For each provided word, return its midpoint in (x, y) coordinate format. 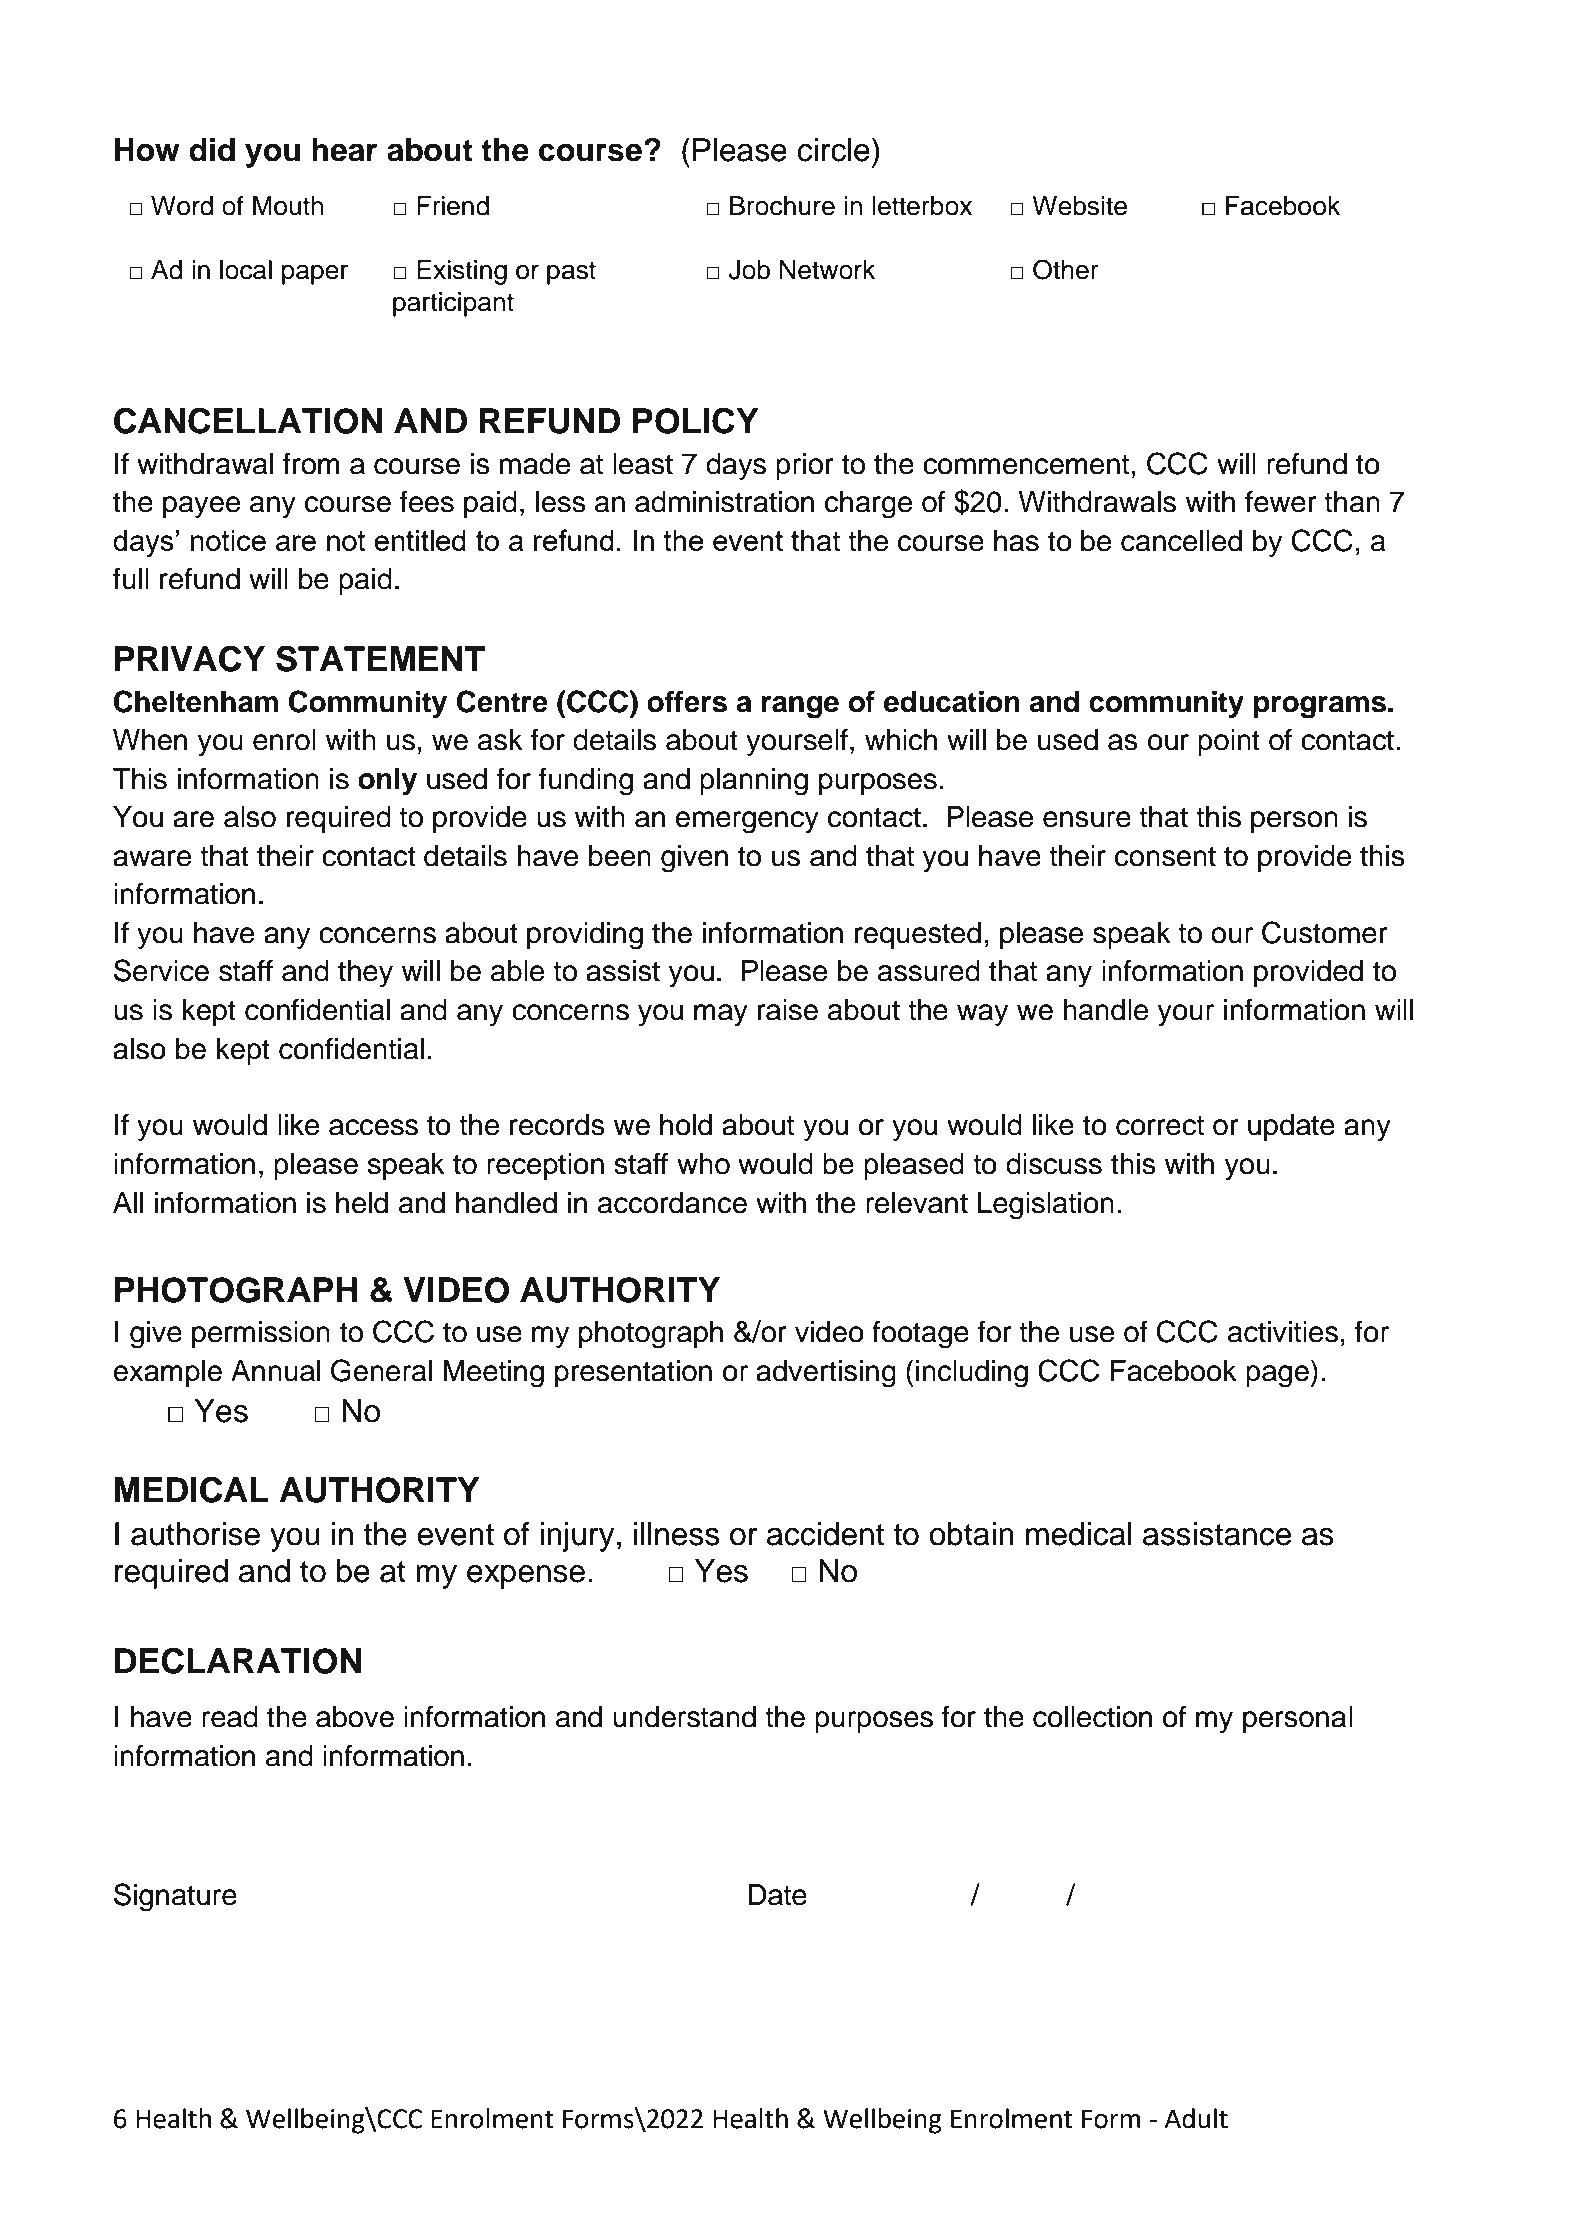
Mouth (288, 206)
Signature (175, 1897)
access (373, 1127)
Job (749, 270)
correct (1160, 1126)
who (703, 1164)
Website (1079, 206)
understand (684, 1717)
